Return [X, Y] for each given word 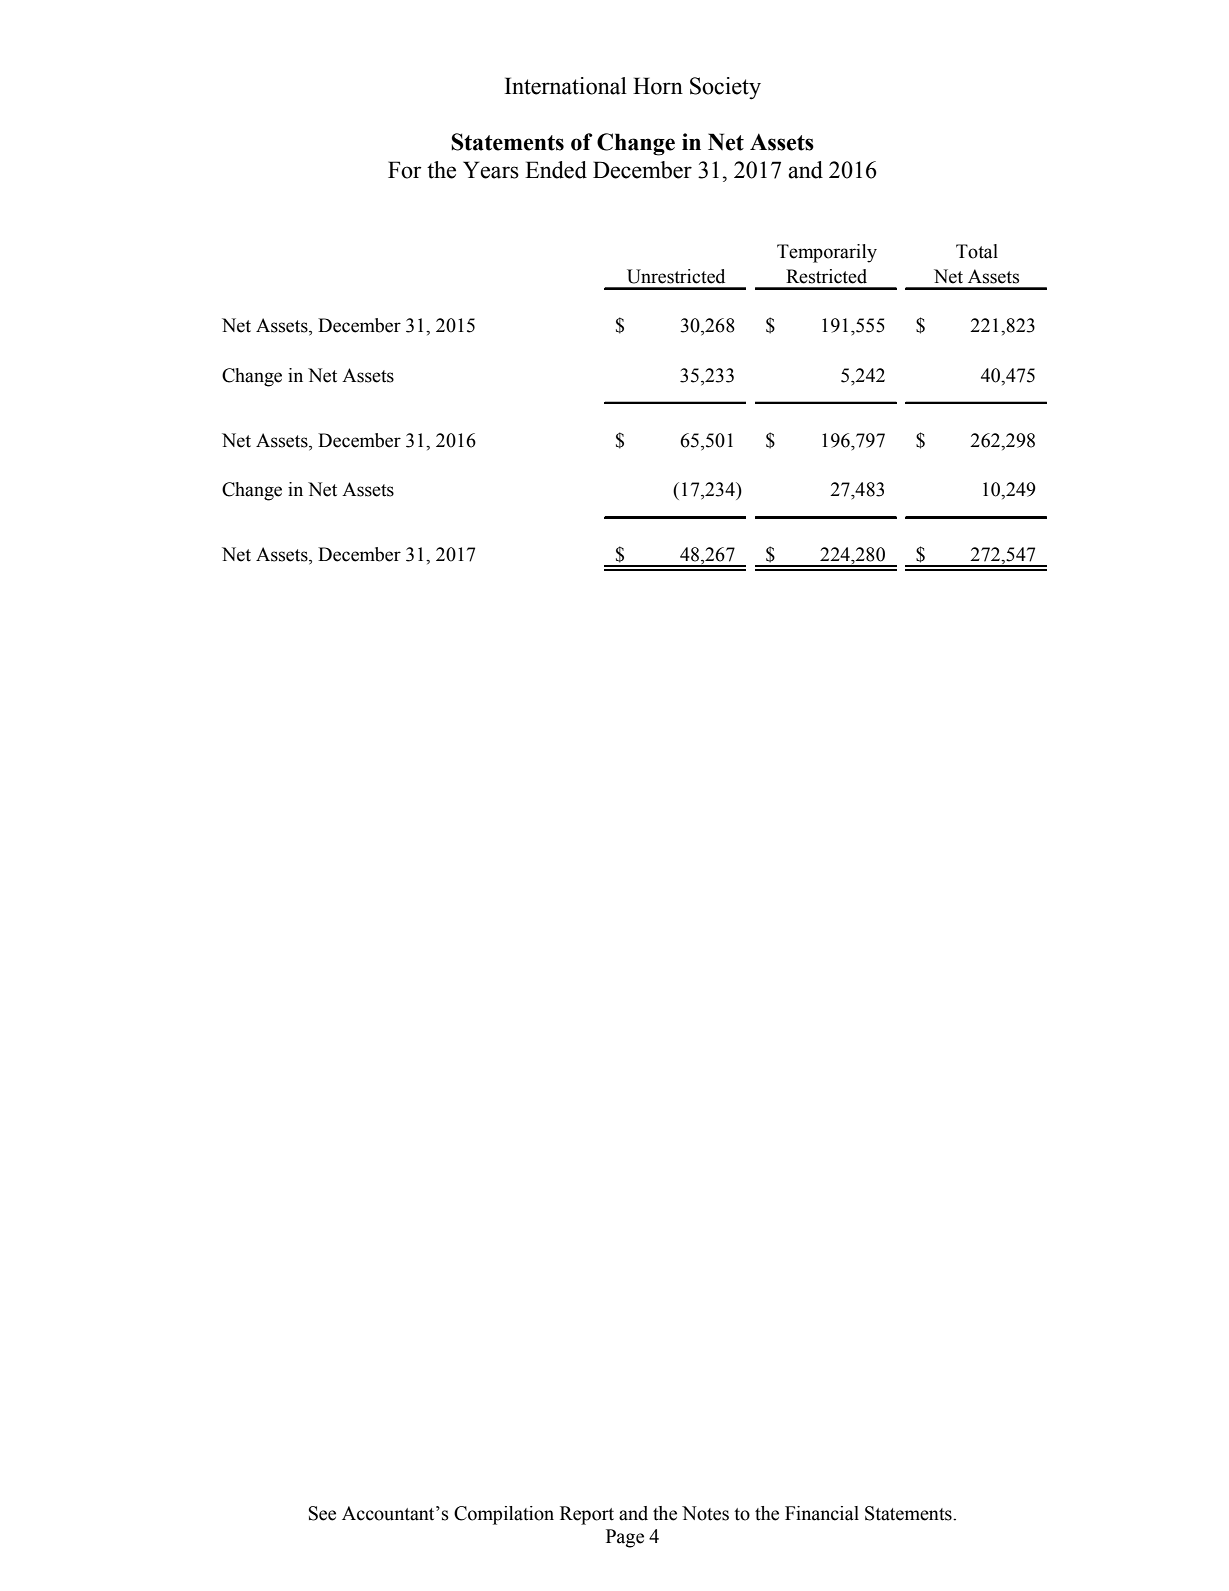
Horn [658, 86]
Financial [822, 1513]
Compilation [504, 1515]
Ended [556, 170]
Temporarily [827, 253]
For [405, 170]
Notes [705, 1513]
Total [977, 251]
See [322, 1513]
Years [491, 170]
